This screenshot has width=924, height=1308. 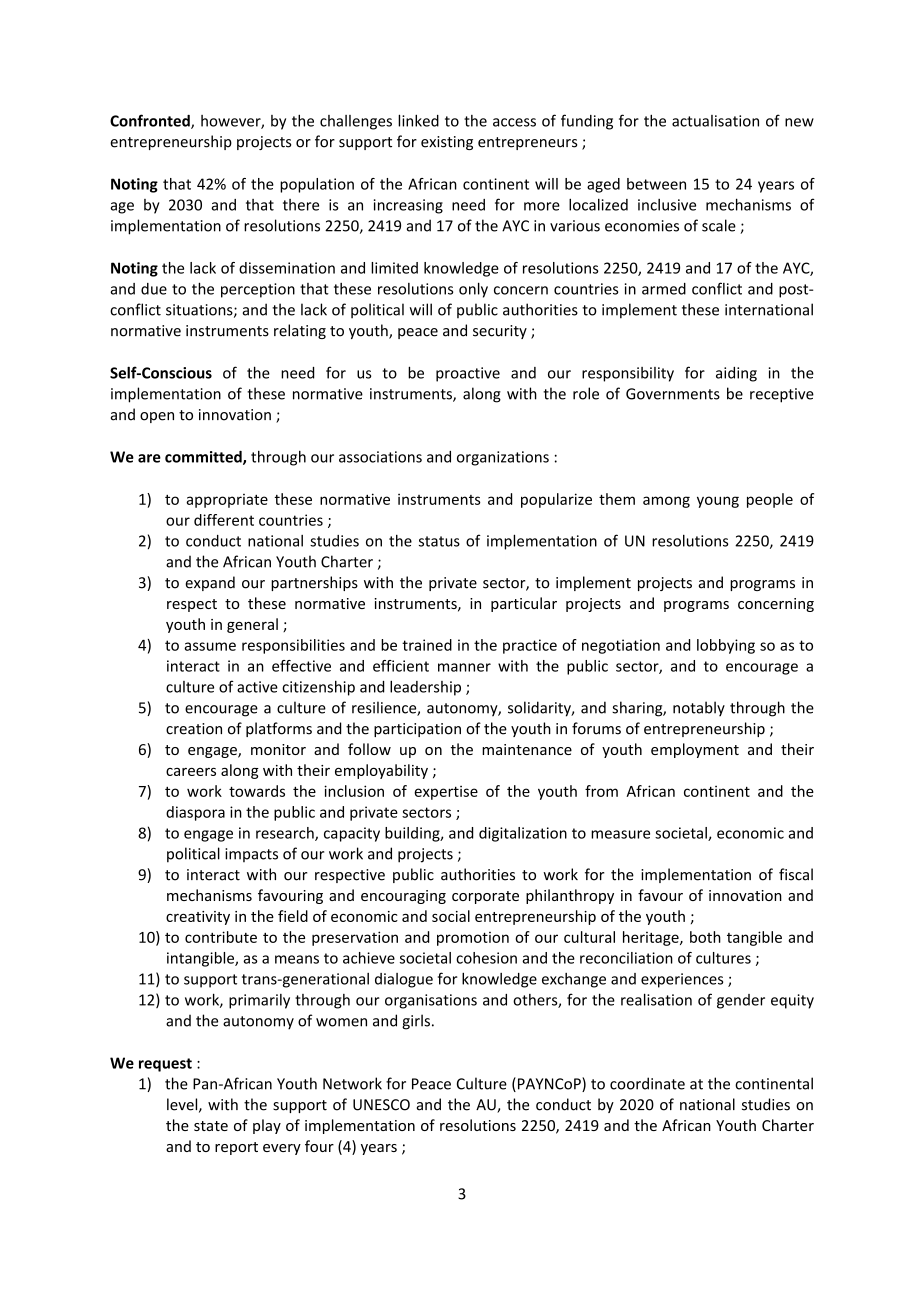 I want to click on existing, so click(x=447, y=143).
